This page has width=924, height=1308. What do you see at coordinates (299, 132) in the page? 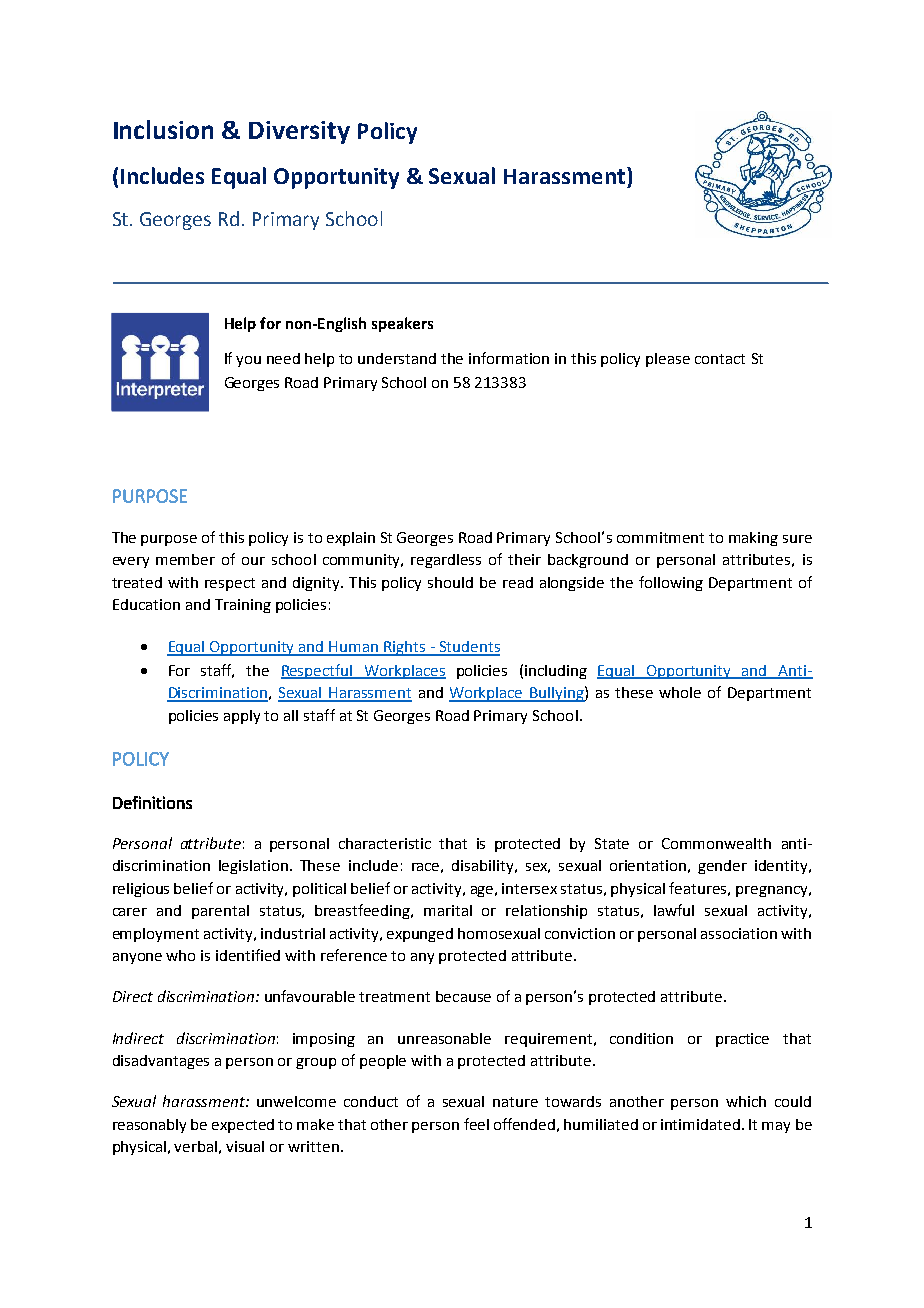
I see `Diversity` at bounding box center [299, 132].
